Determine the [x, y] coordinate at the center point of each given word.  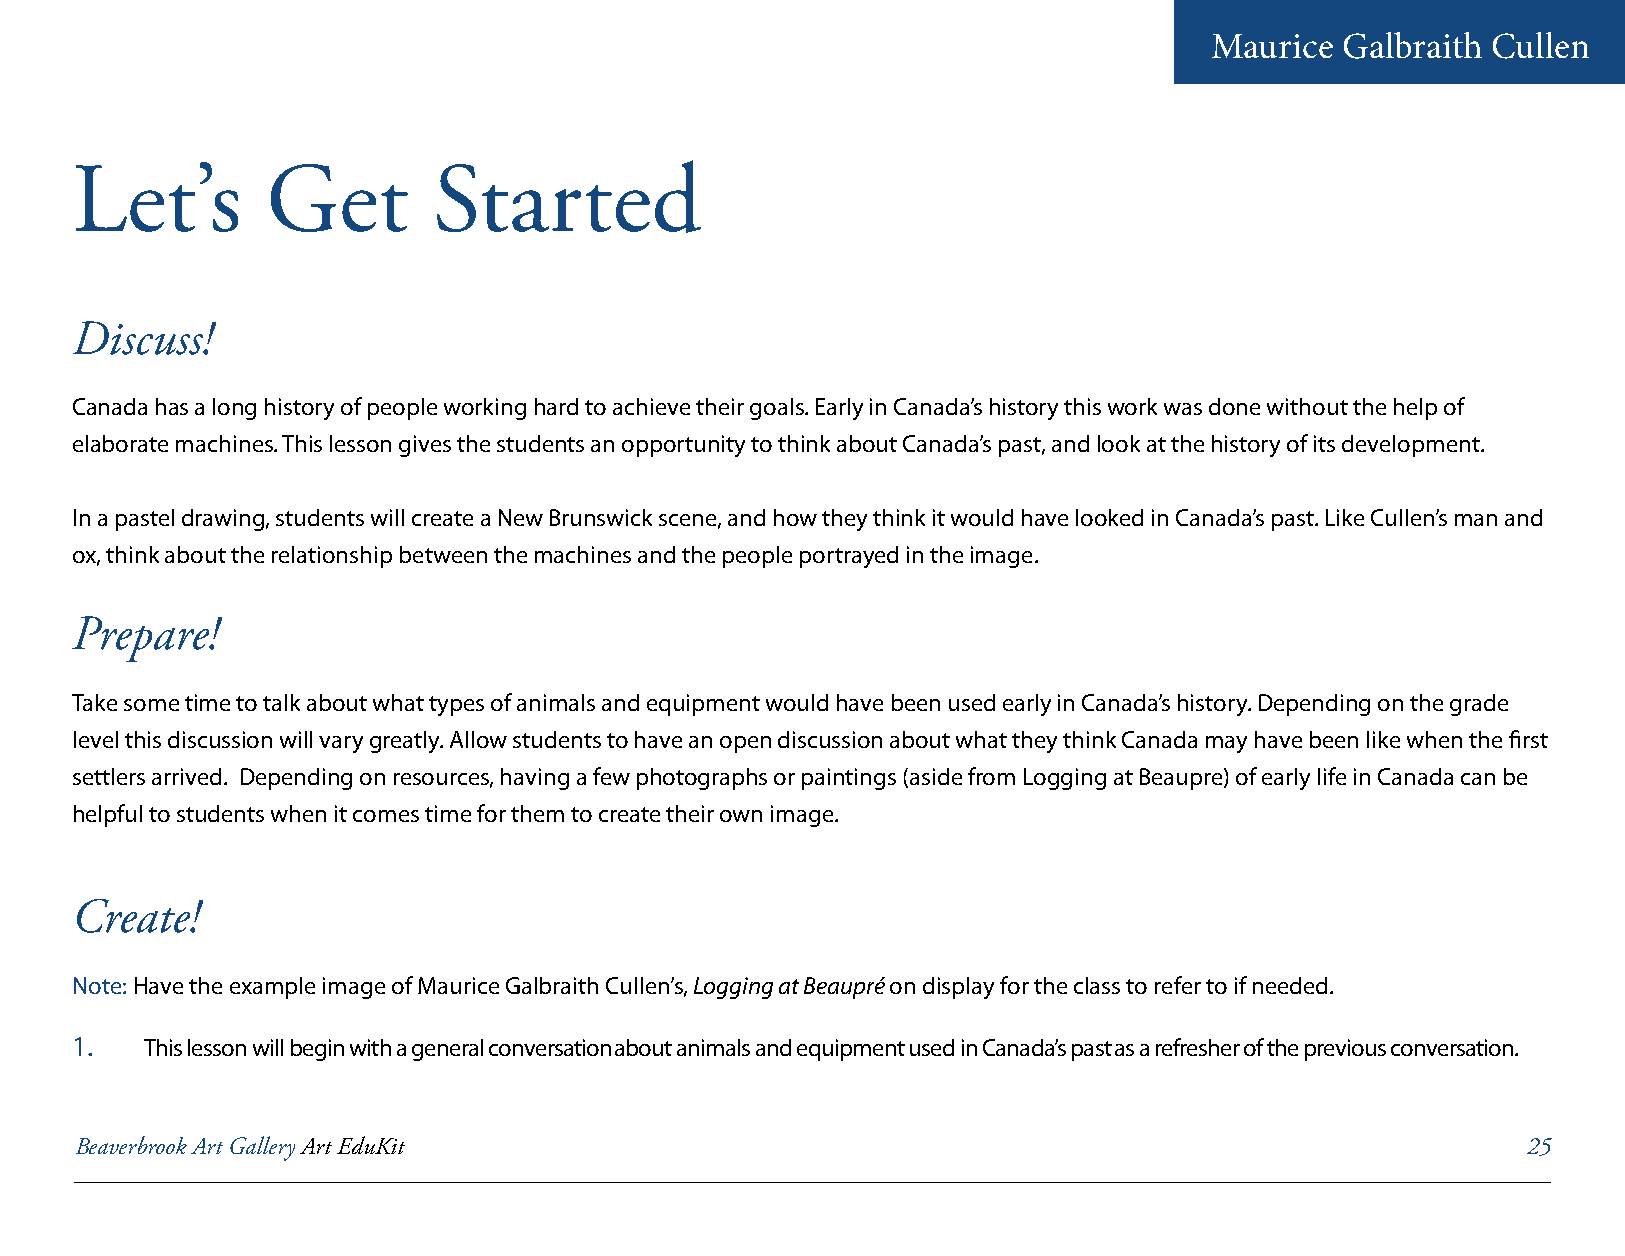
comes [386, 816]
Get [339, 198]
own [741, 816]
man [1476, 520]
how [795, 517]
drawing [224, 520]
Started [569, 196]
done [1234, 406]
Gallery [262, 1148]
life [1332, 776]
